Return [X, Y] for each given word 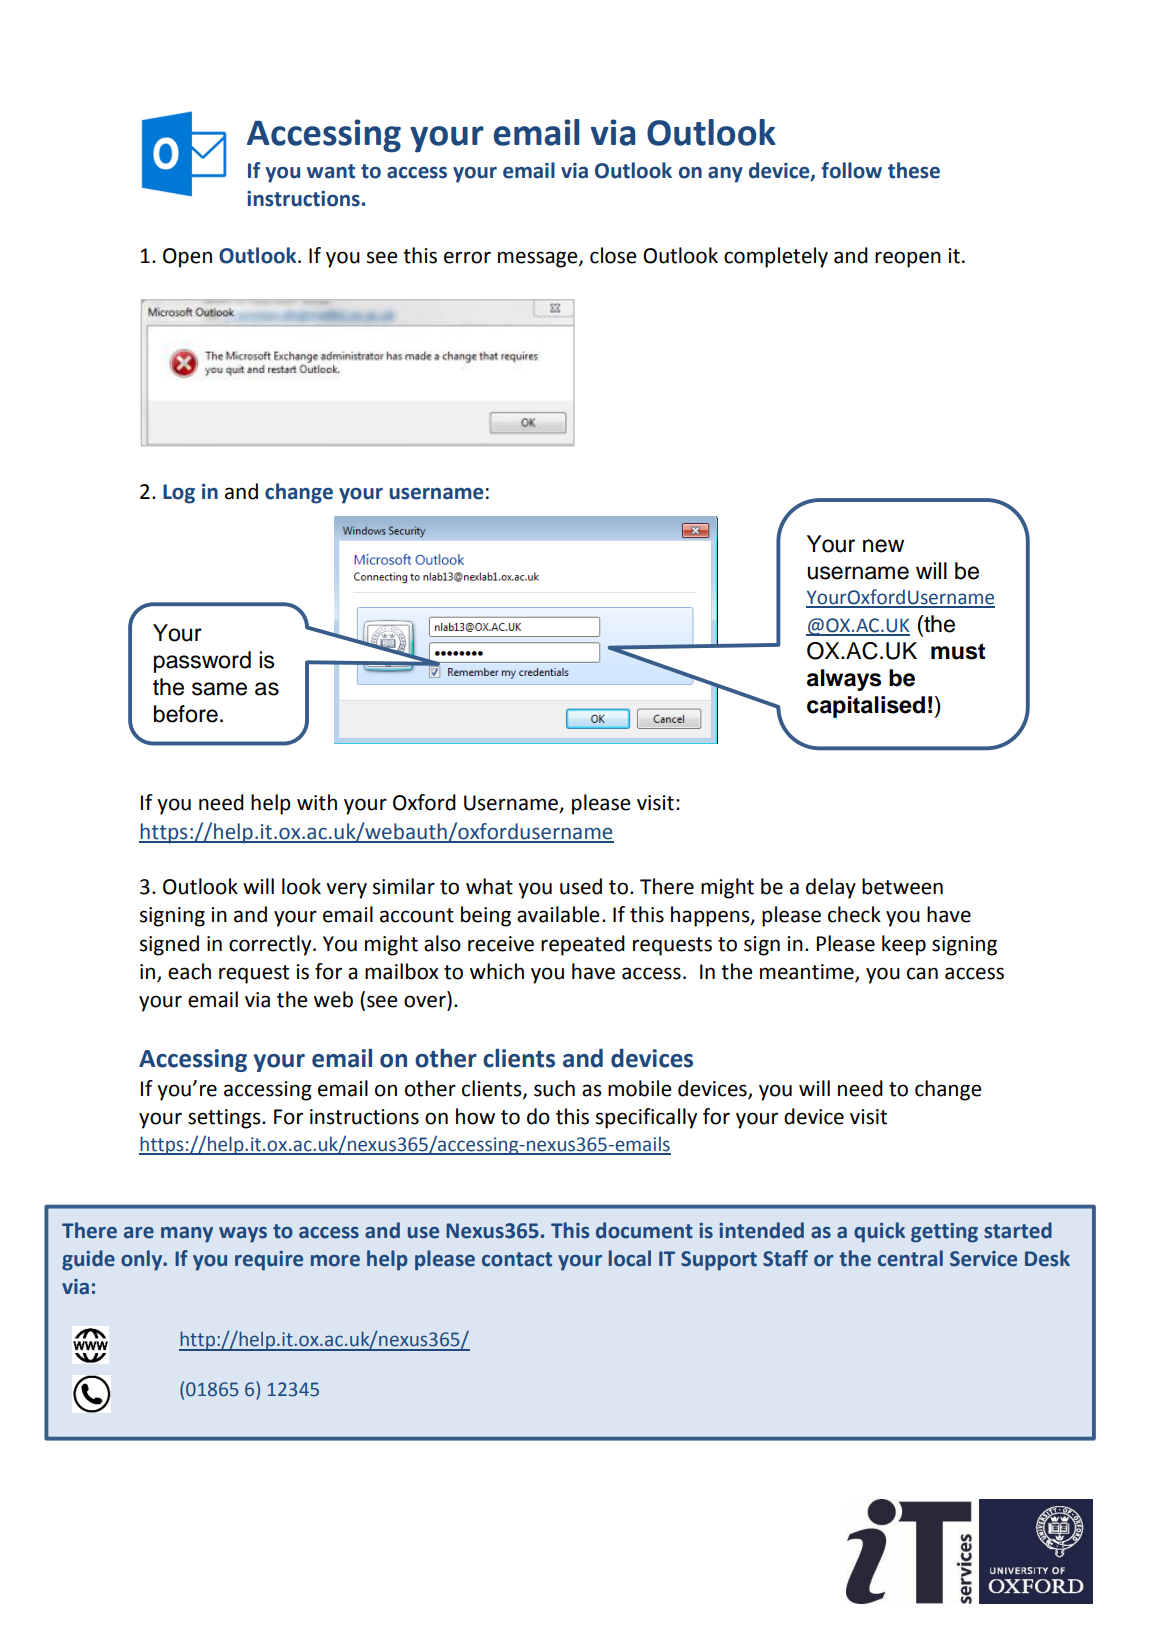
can [922, 973]
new [883, 546]
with [317, 802]
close [613, 255]
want [331, 171]
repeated [583, 945]
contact [517, 1259]
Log [179, 494]
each [189, 971]
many [187, 1235]
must [958, 651]
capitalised [866, 707]
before [186, 714]
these [914, 170]
